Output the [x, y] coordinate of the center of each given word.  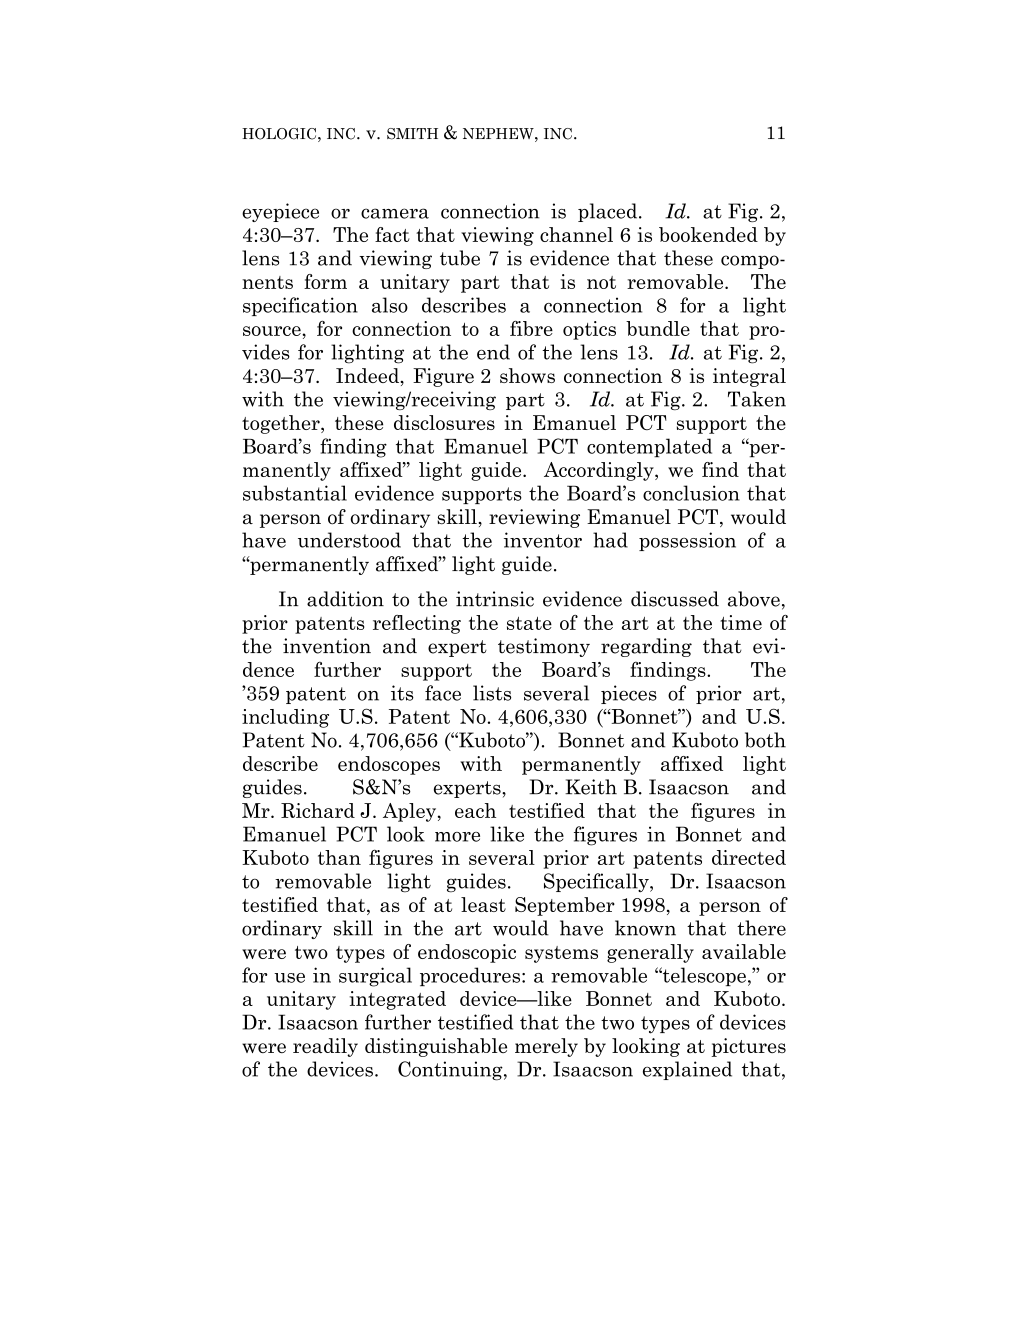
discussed [675, 599]
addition [345, 599]
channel [576, 234]
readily [325, 1047]
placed [609, 212]
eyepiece [280, 212]
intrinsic [495, 599]
